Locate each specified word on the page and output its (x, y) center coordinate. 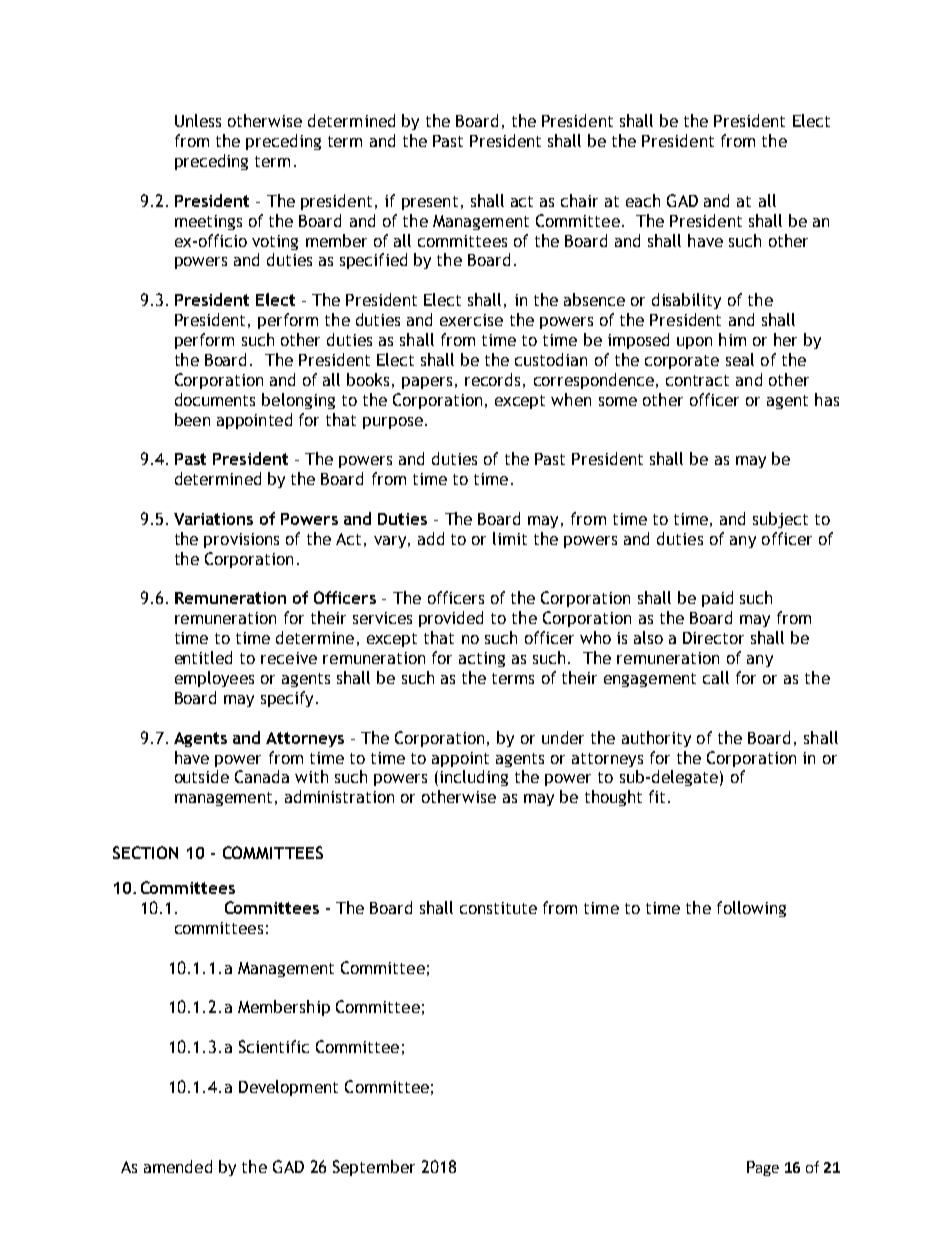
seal (740, 359)
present (430, 203)
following (751, 909)
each (643, 200)
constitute (498, 908)
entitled (203, 657)
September (374, 1168)
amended (178, 1166)
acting (482, 659)
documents (215, 399)
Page (763, 1168)
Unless (198, 120)
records (492, 379)
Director (713, 638)
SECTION (145, 852)
